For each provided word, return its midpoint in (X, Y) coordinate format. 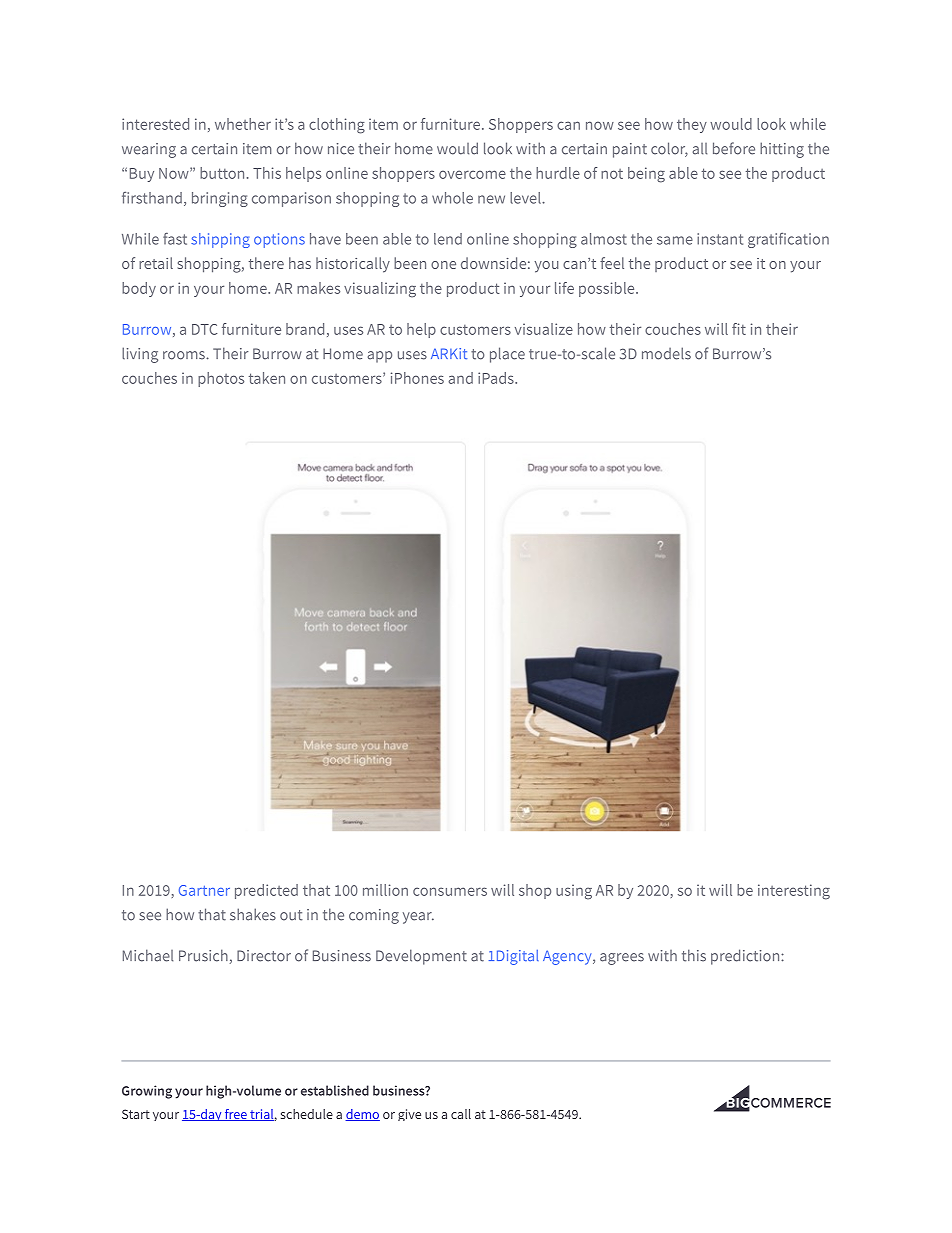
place (507, 355)
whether (243, 124)
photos (221, 379)
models (666, 353)
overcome (472, 174)
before (734, 148)
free (236, 1115)
